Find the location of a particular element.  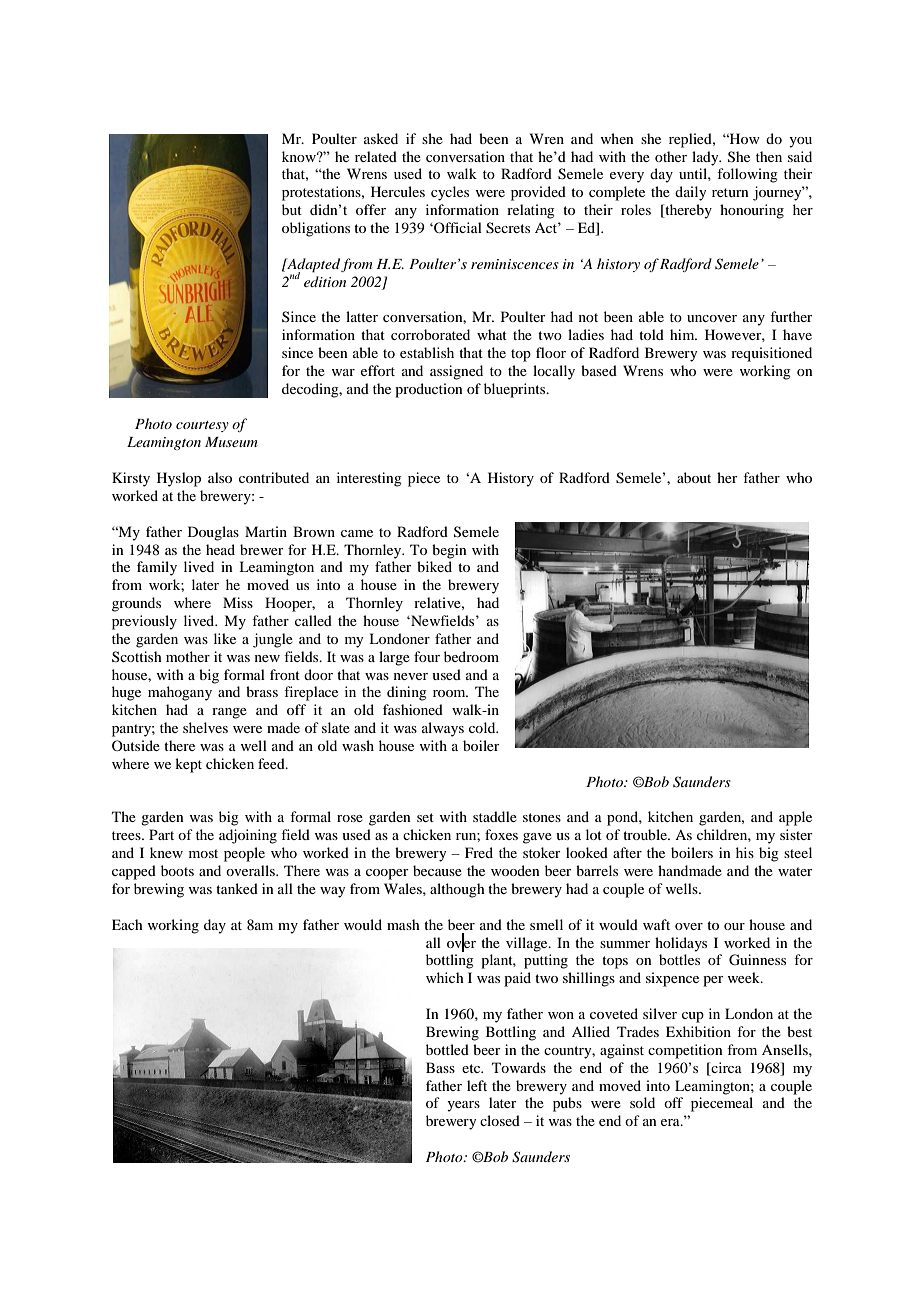

obligations is located at coordinates (316, 229).
